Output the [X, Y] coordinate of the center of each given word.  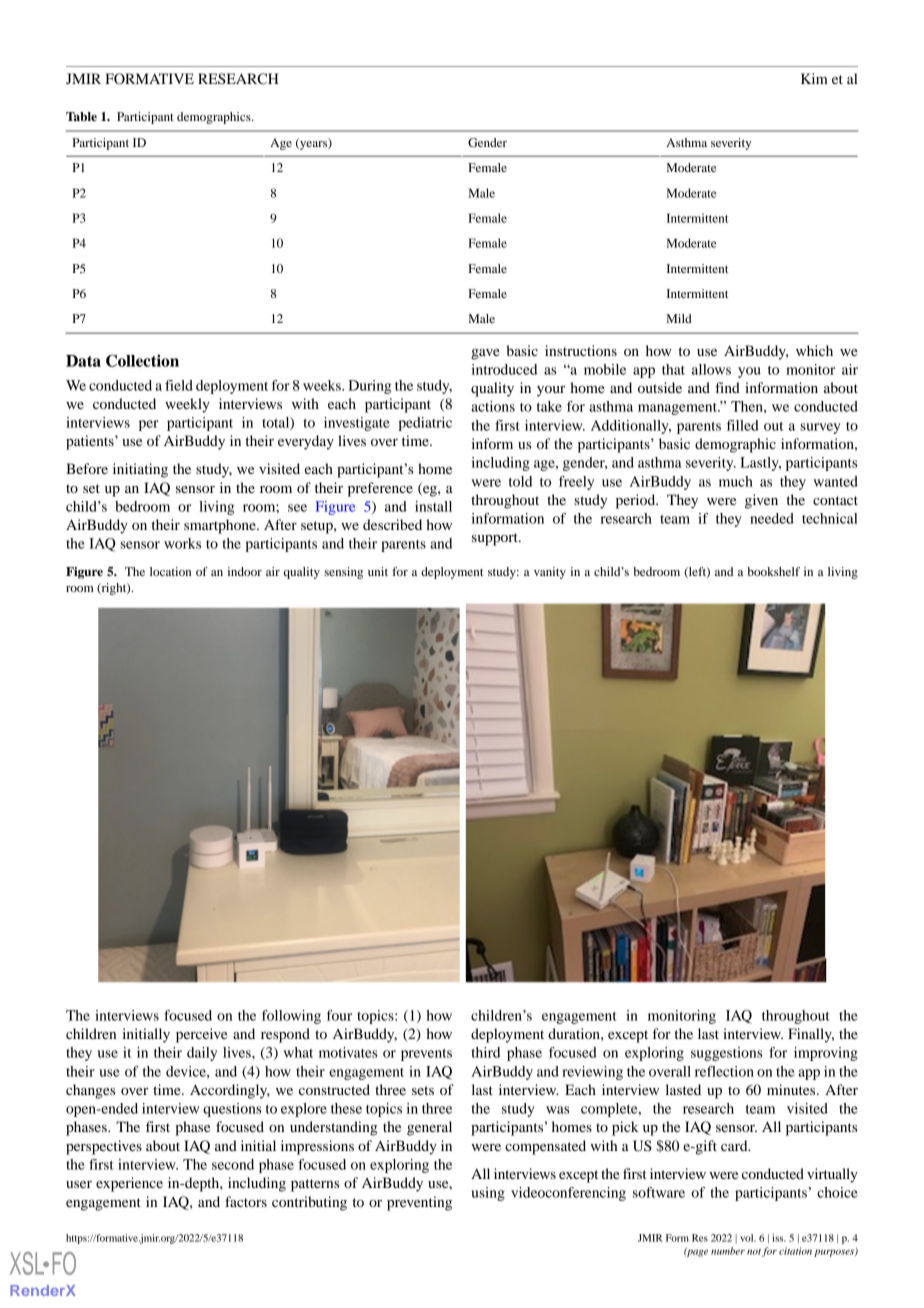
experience [129, 1184]
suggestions [727, 1054]
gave [485, 354]
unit [378, 571]
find [727, 387]
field [179, 385]
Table [81, 116]
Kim [814, 78]
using [488, 1194]
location [170, 571]
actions [493, 406]
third [485, 1052]
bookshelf [773, 571]
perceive [201, 1035]
